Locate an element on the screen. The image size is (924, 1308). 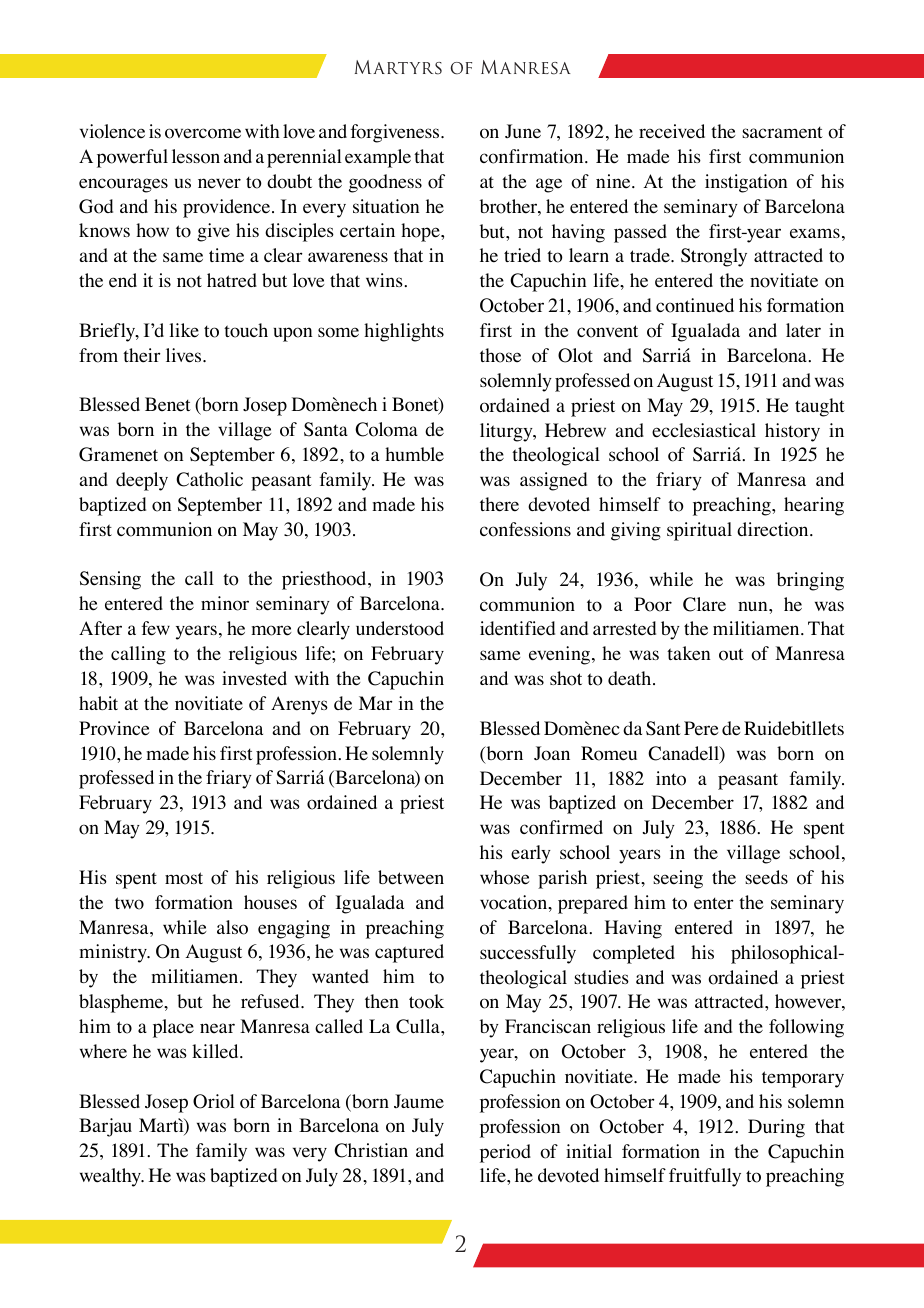
seeds is located at coordinates (766, 877).
